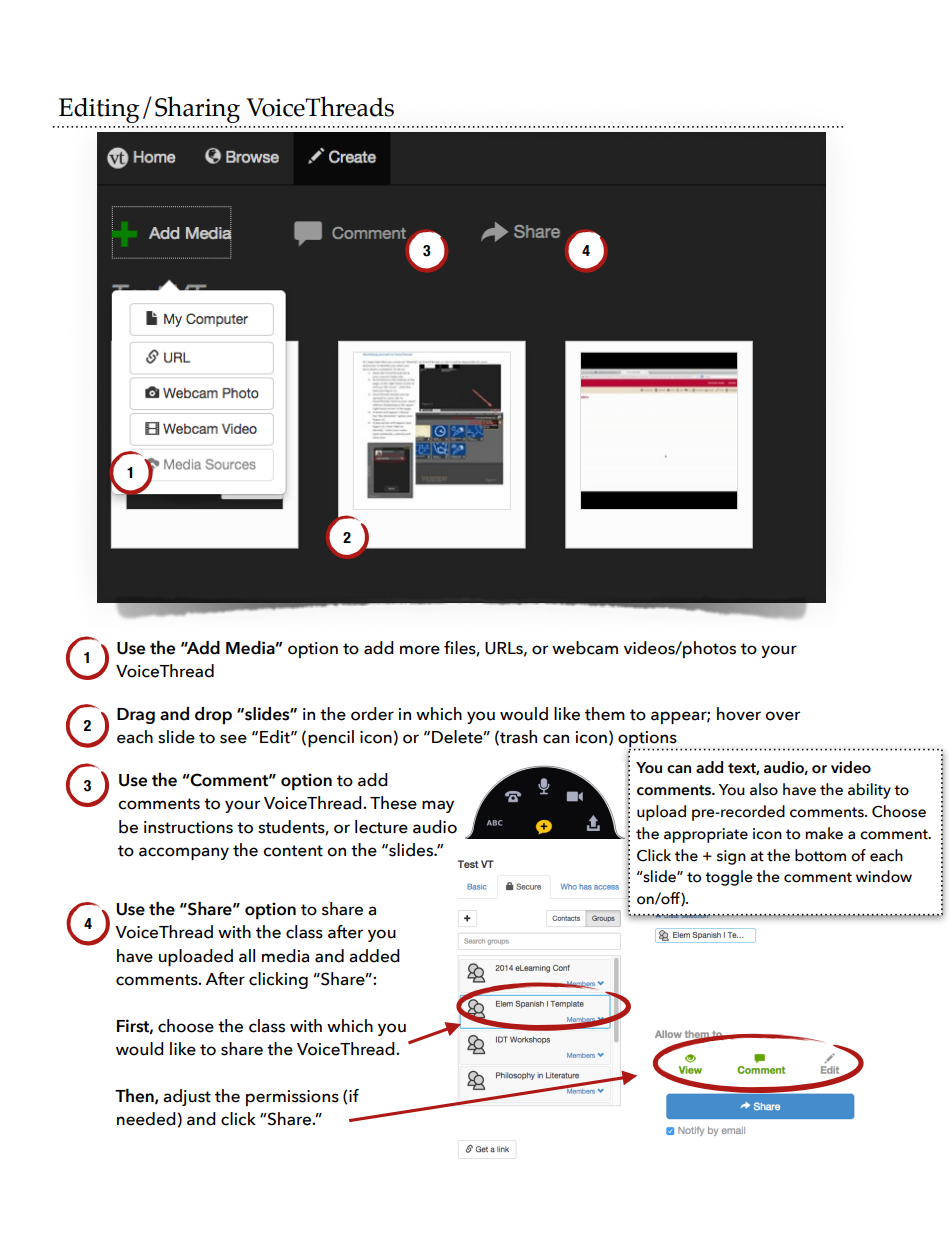 This screenshot has height=1233, width=952. I want to click on also, so click(764, 789).
